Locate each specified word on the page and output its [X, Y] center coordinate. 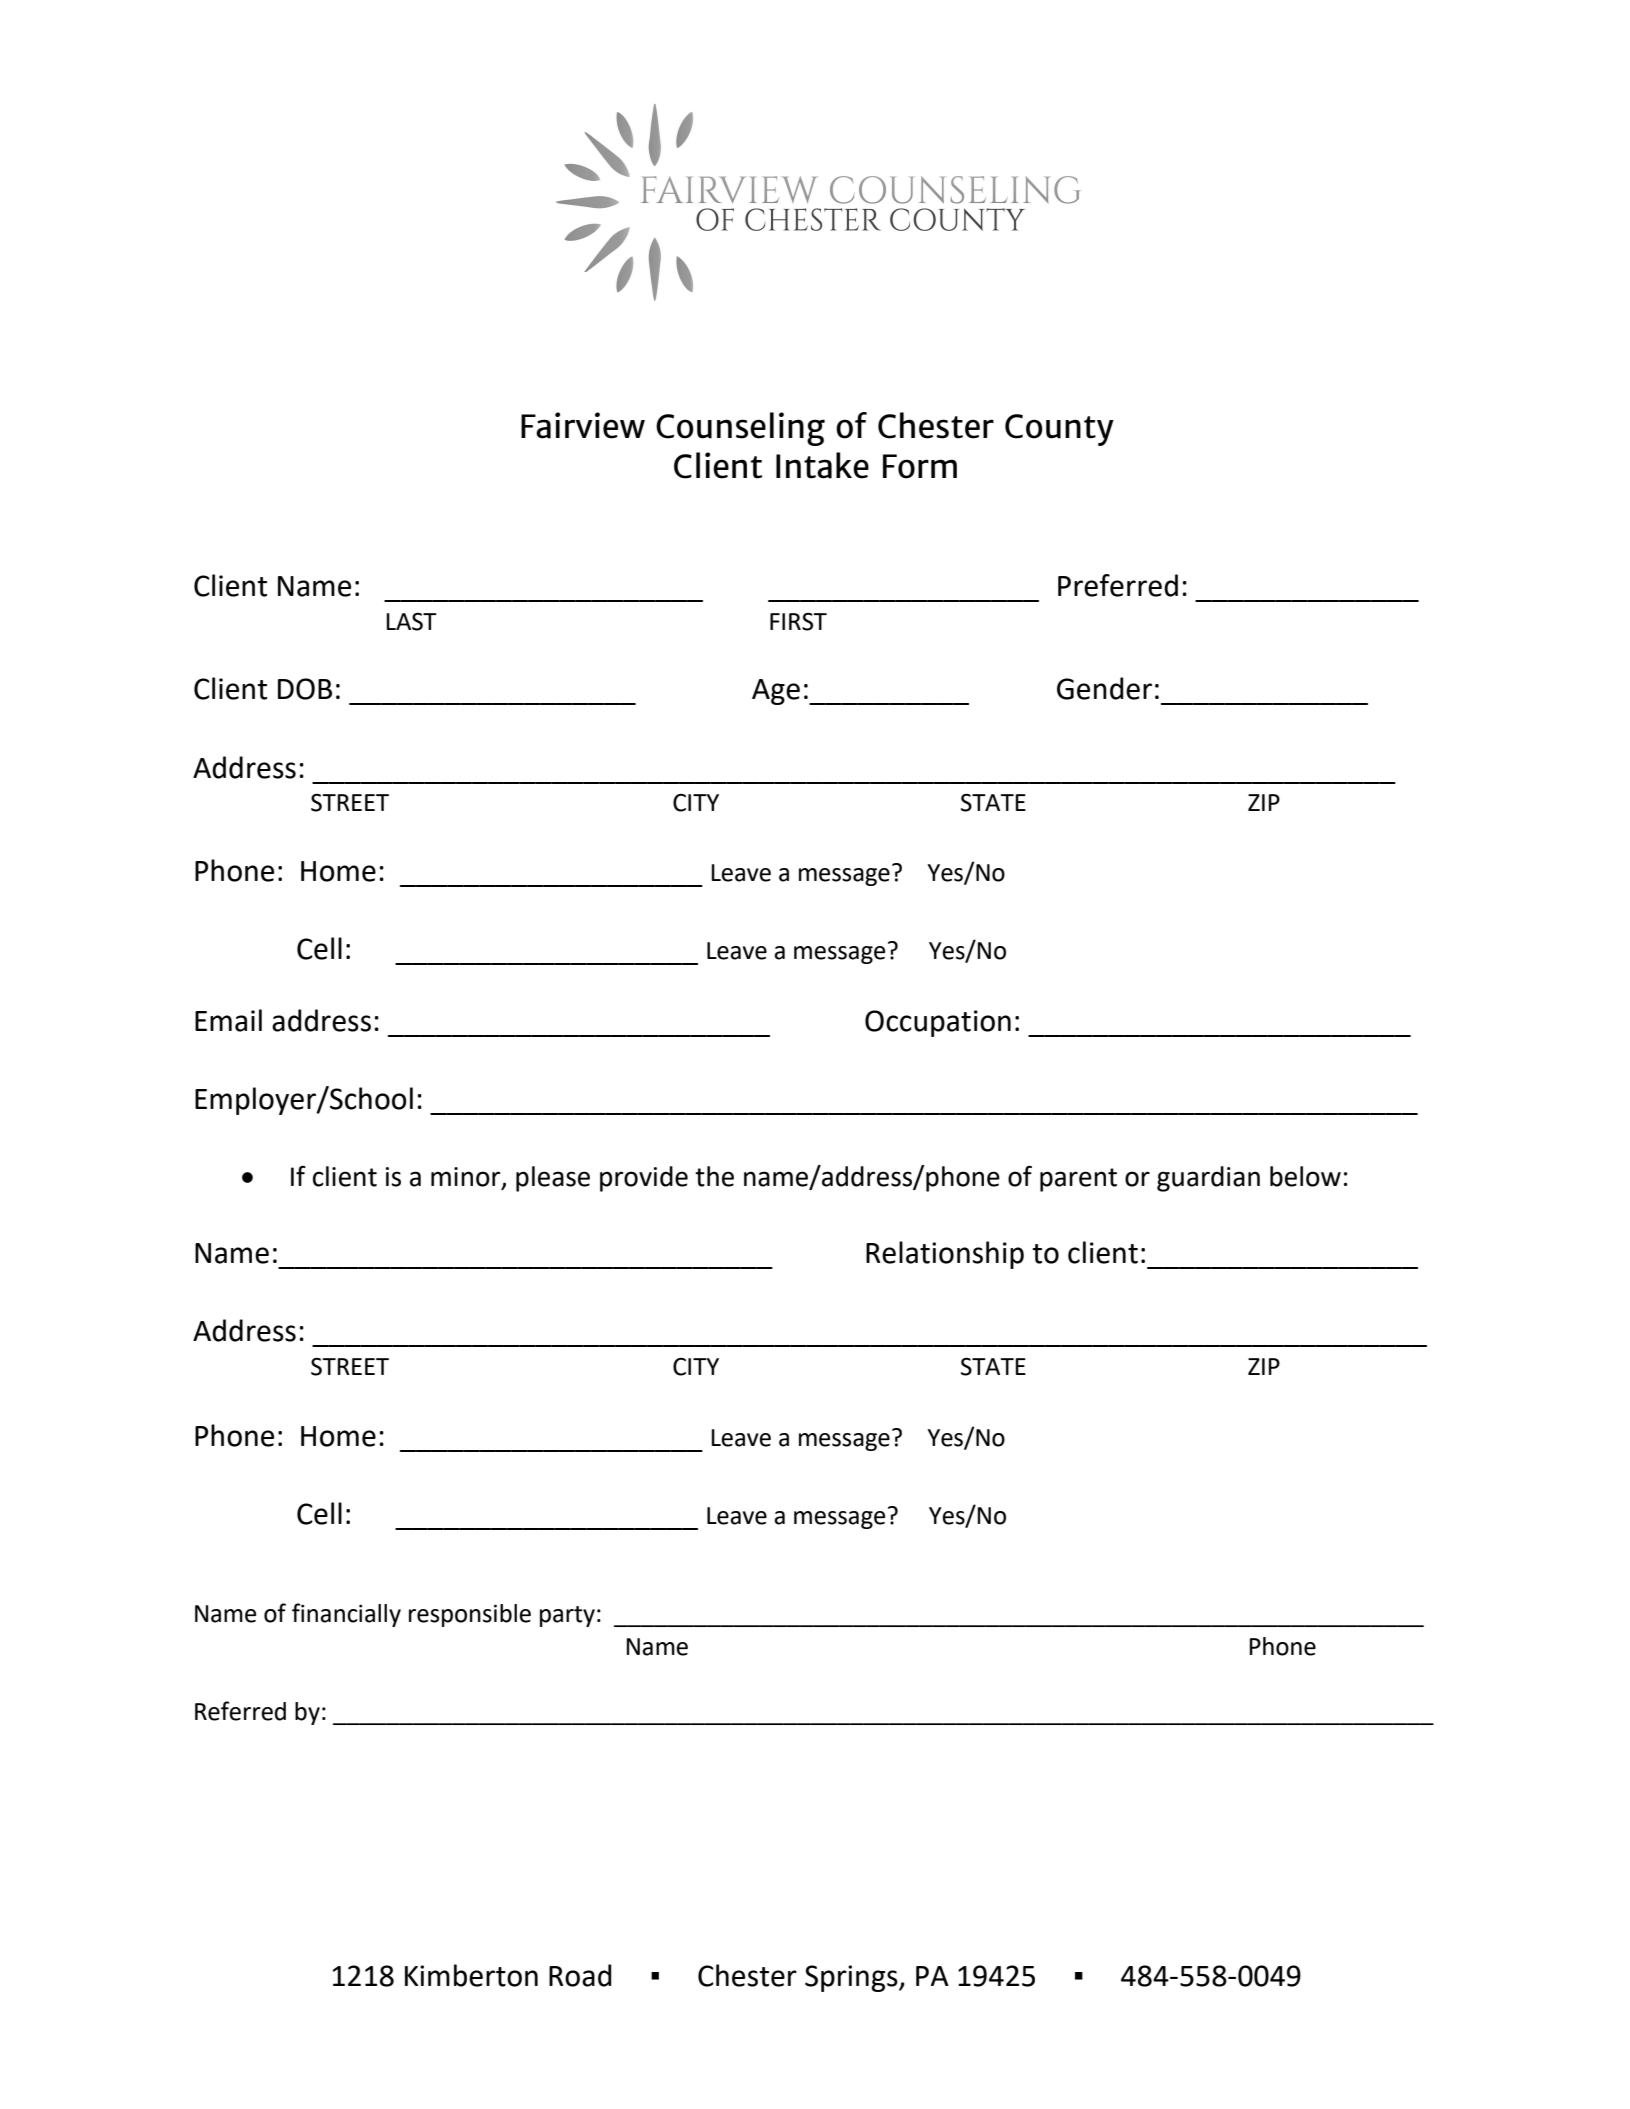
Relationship [945, 1255]
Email [228, 1020]
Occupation [938, 1023]
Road [580, 1975]
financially [346, 1615]
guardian [1208, 1179]
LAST [411, 621]
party [567, 1616]
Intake [822, 465]
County [1059, 430]
